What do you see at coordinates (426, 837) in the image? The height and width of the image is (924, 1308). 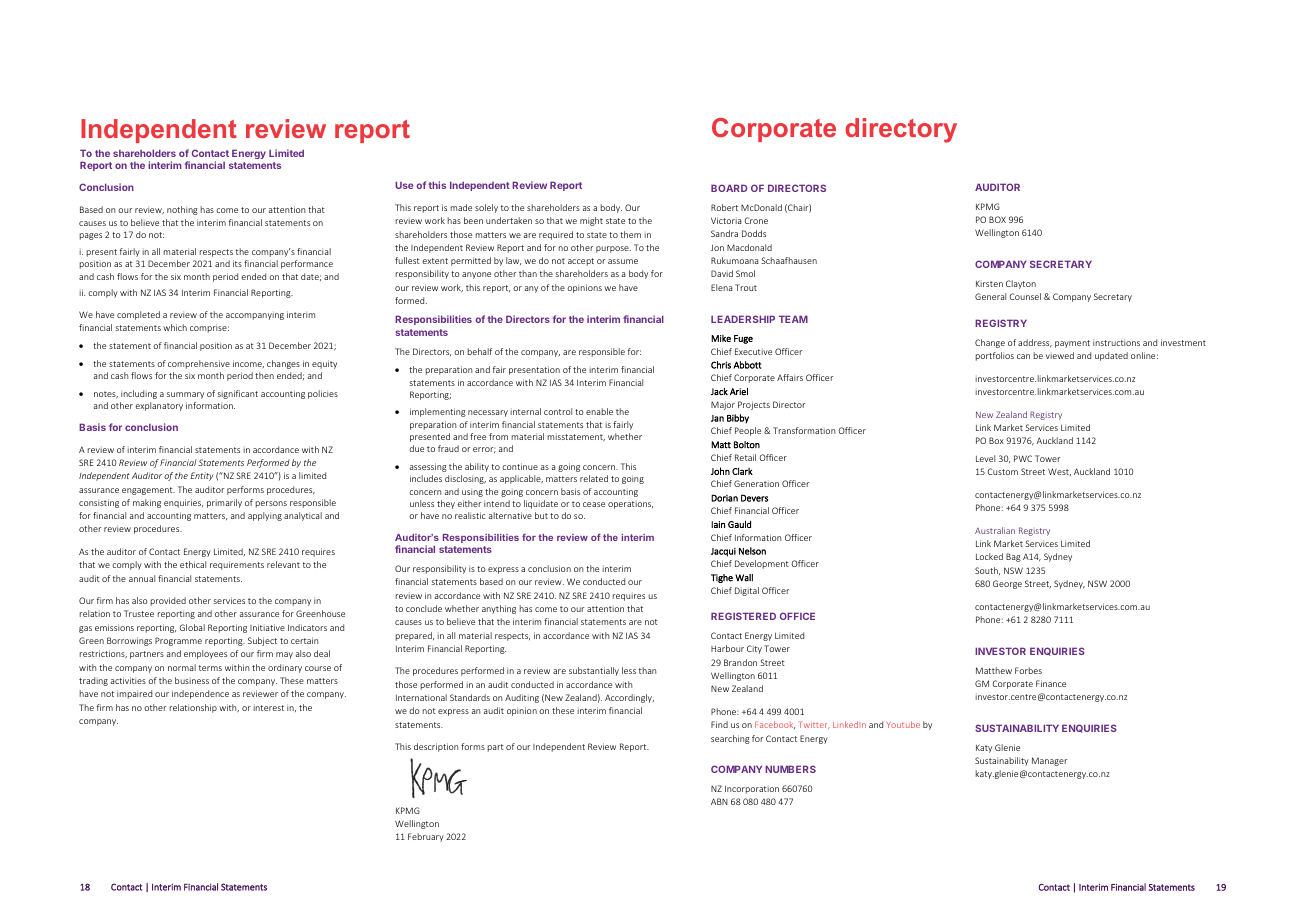 I see `February` at bounding box center [426, 837].
